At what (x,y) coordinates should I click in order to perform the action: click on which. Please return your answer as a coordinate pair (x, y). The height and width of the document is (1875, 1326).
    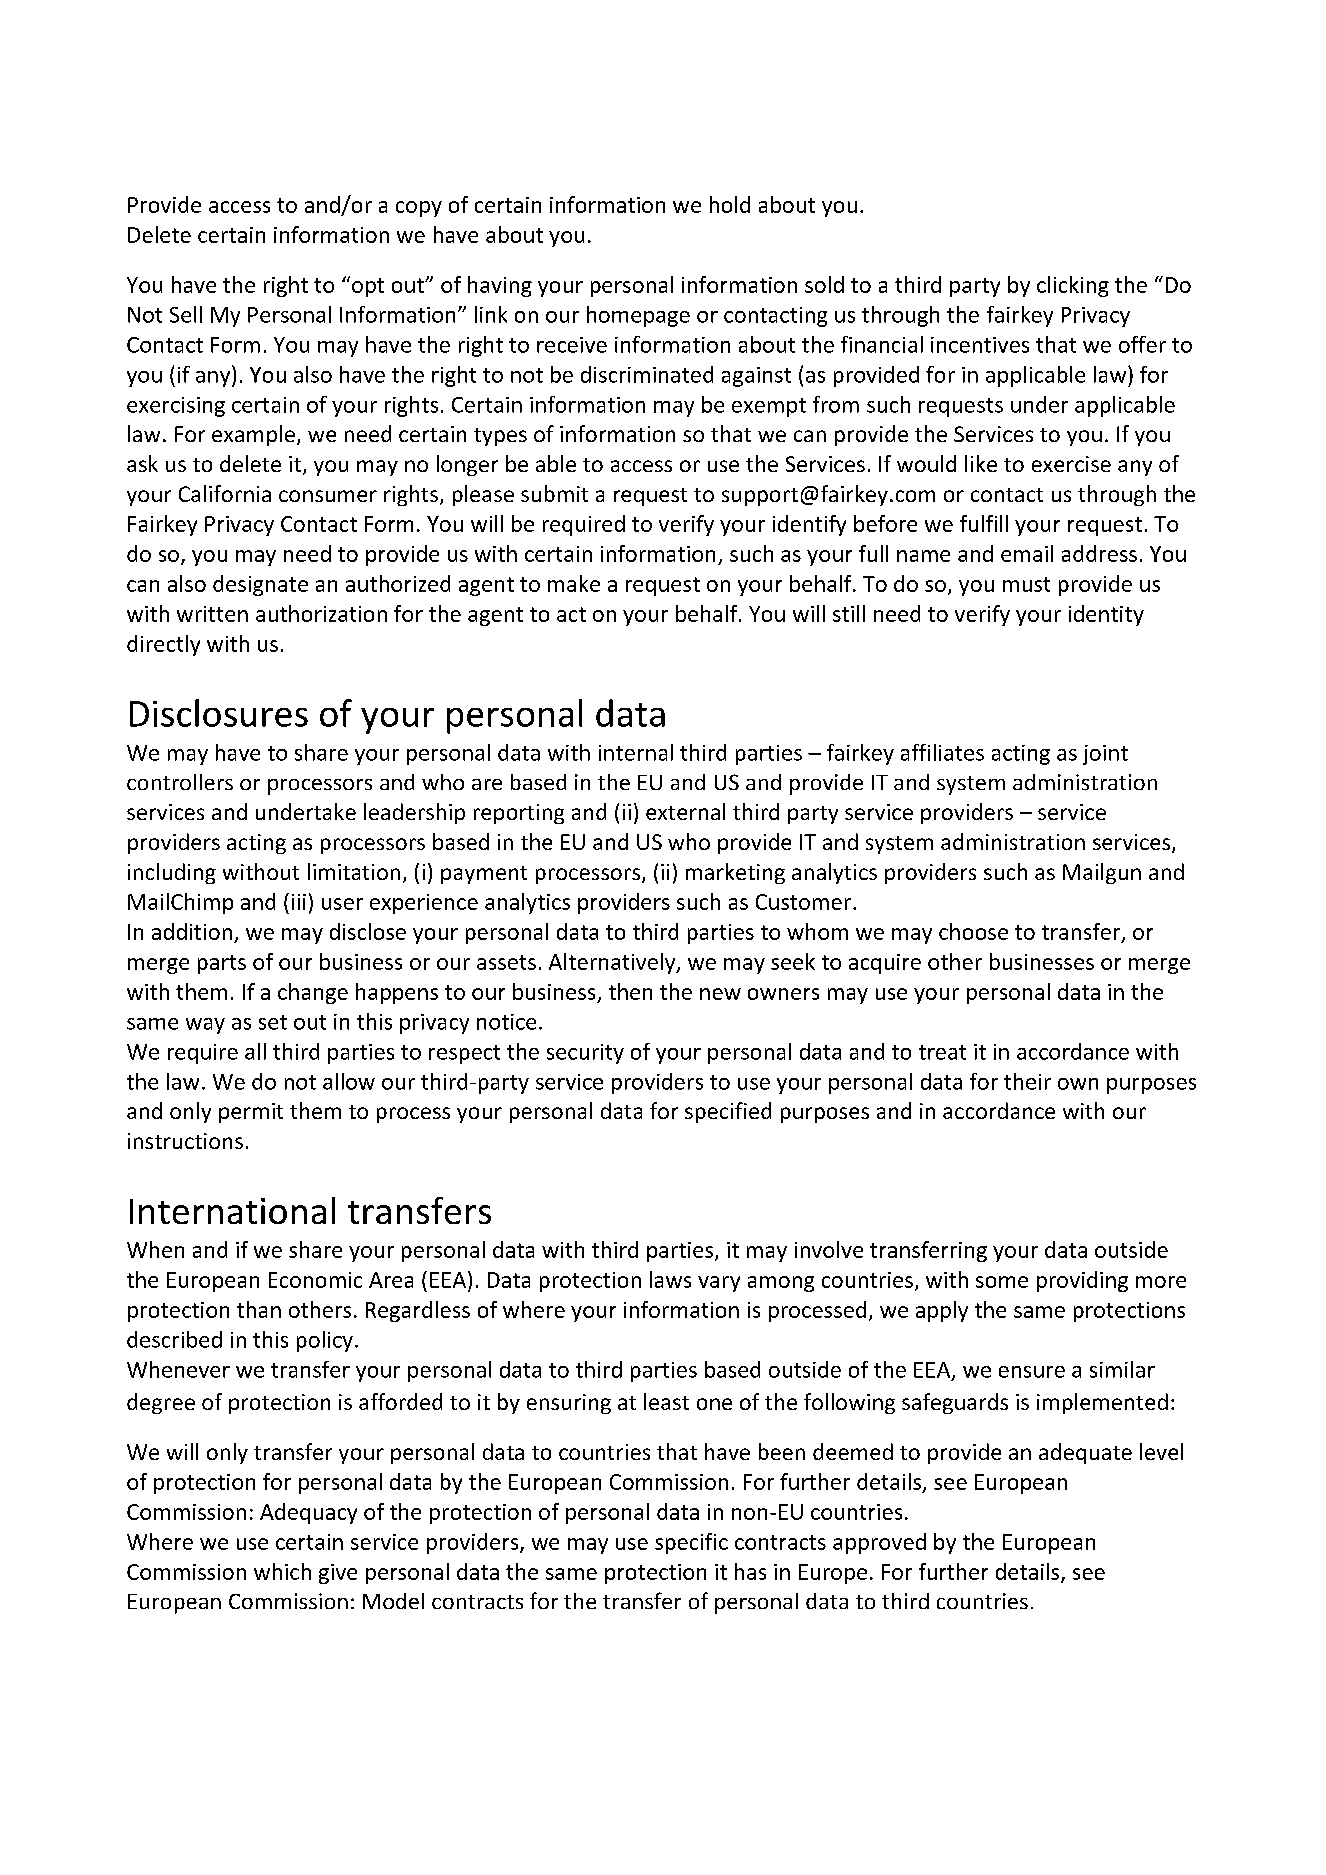
    Looking at the image, I should click on (282, 1571).
